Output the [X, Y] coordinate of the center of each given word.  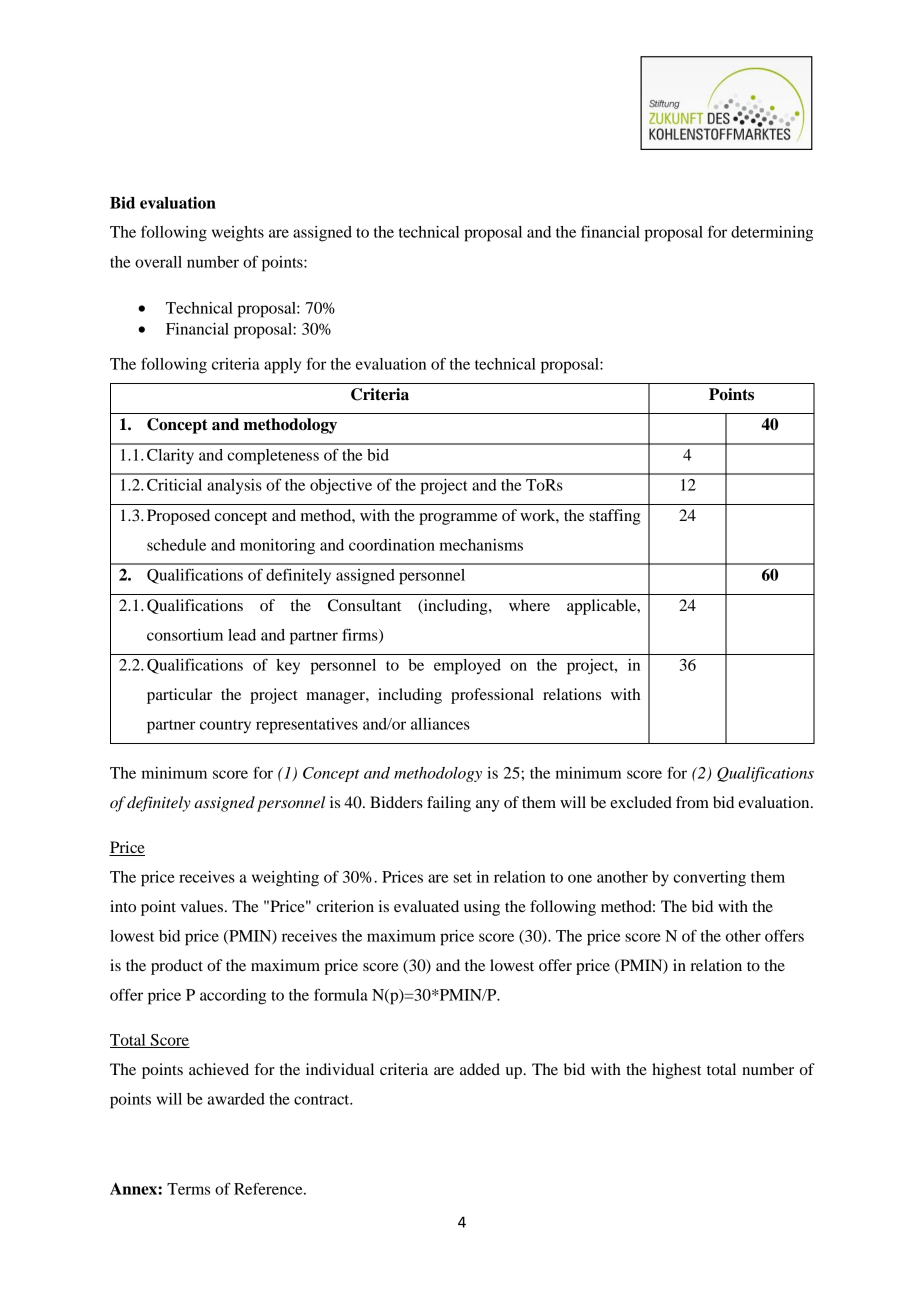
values [203, 906]
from [692, 802]
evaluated [426, 906]
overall [158, 262]
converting [709, 879]
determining [772, 234]
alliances [440, 724]
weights [238, 234]
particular [179, 696]
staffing [615, 517]
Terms [188, 1189]
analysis [234, 487]
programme [458, 519]
